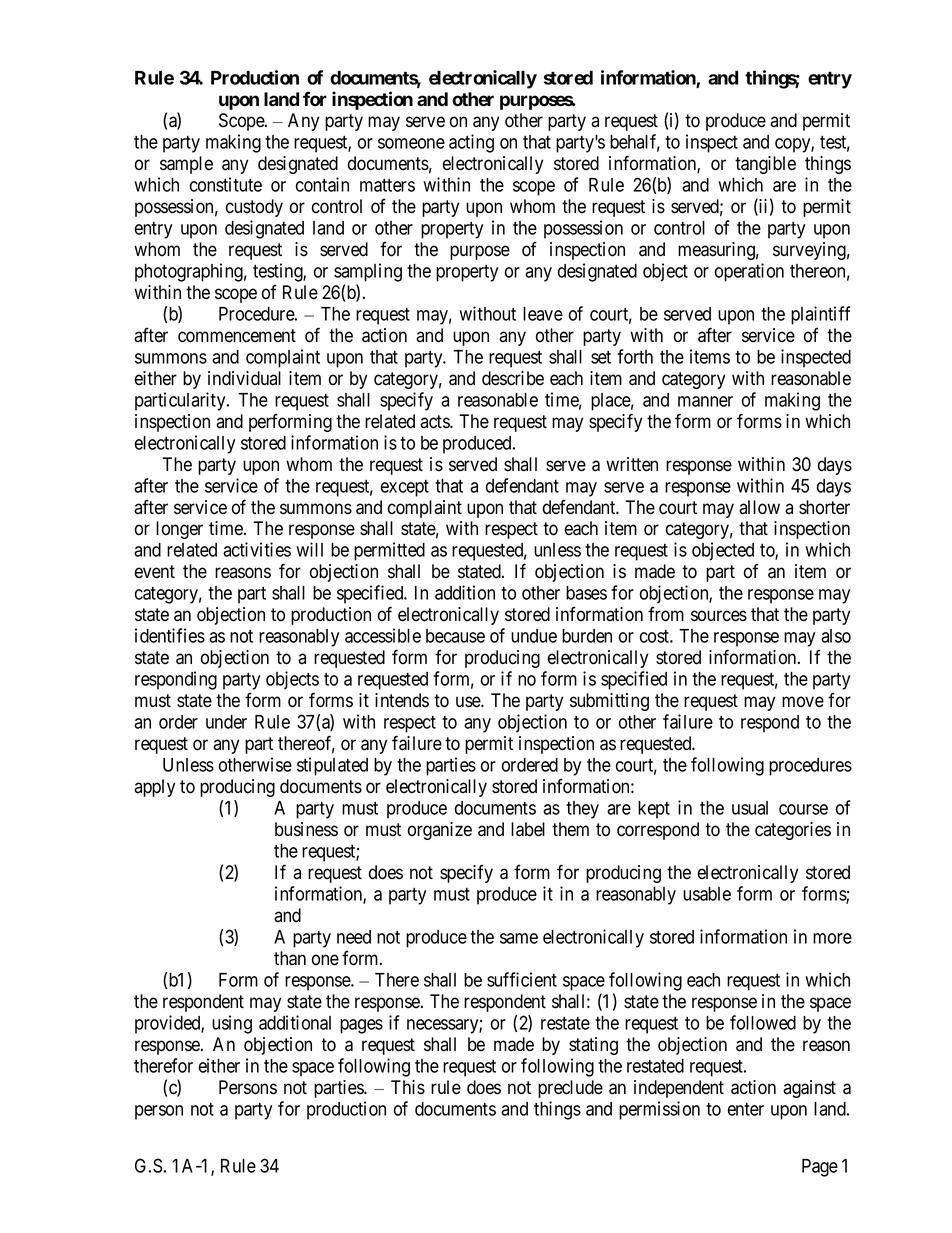 This screenshot has width=952, height=1233. I want to click on usual, so click(750, 808).
